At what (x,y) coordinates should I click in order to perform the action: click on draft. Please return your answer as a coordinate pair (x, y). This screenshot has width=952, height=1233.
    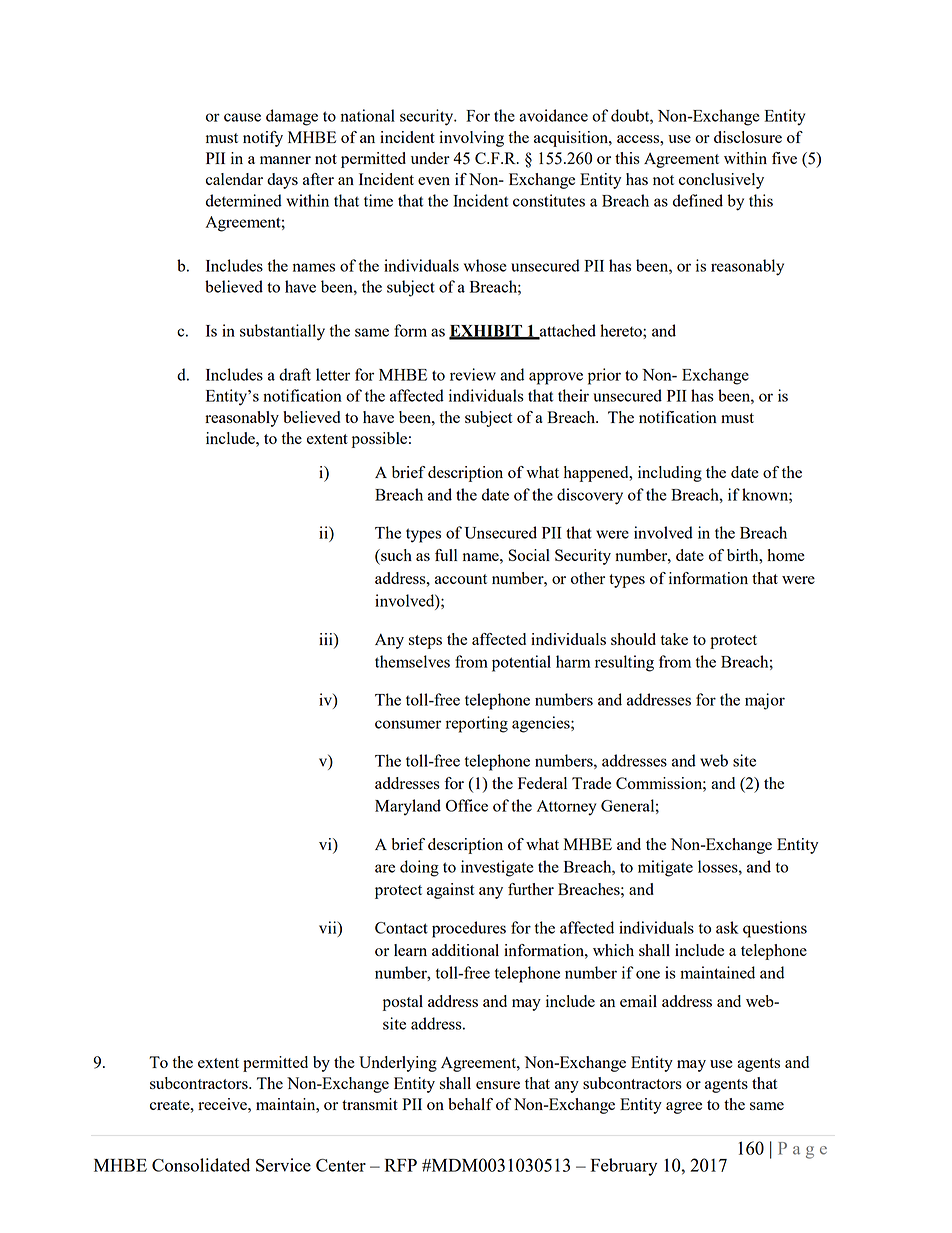
    Looking at the image, I should click on (295, 374).
